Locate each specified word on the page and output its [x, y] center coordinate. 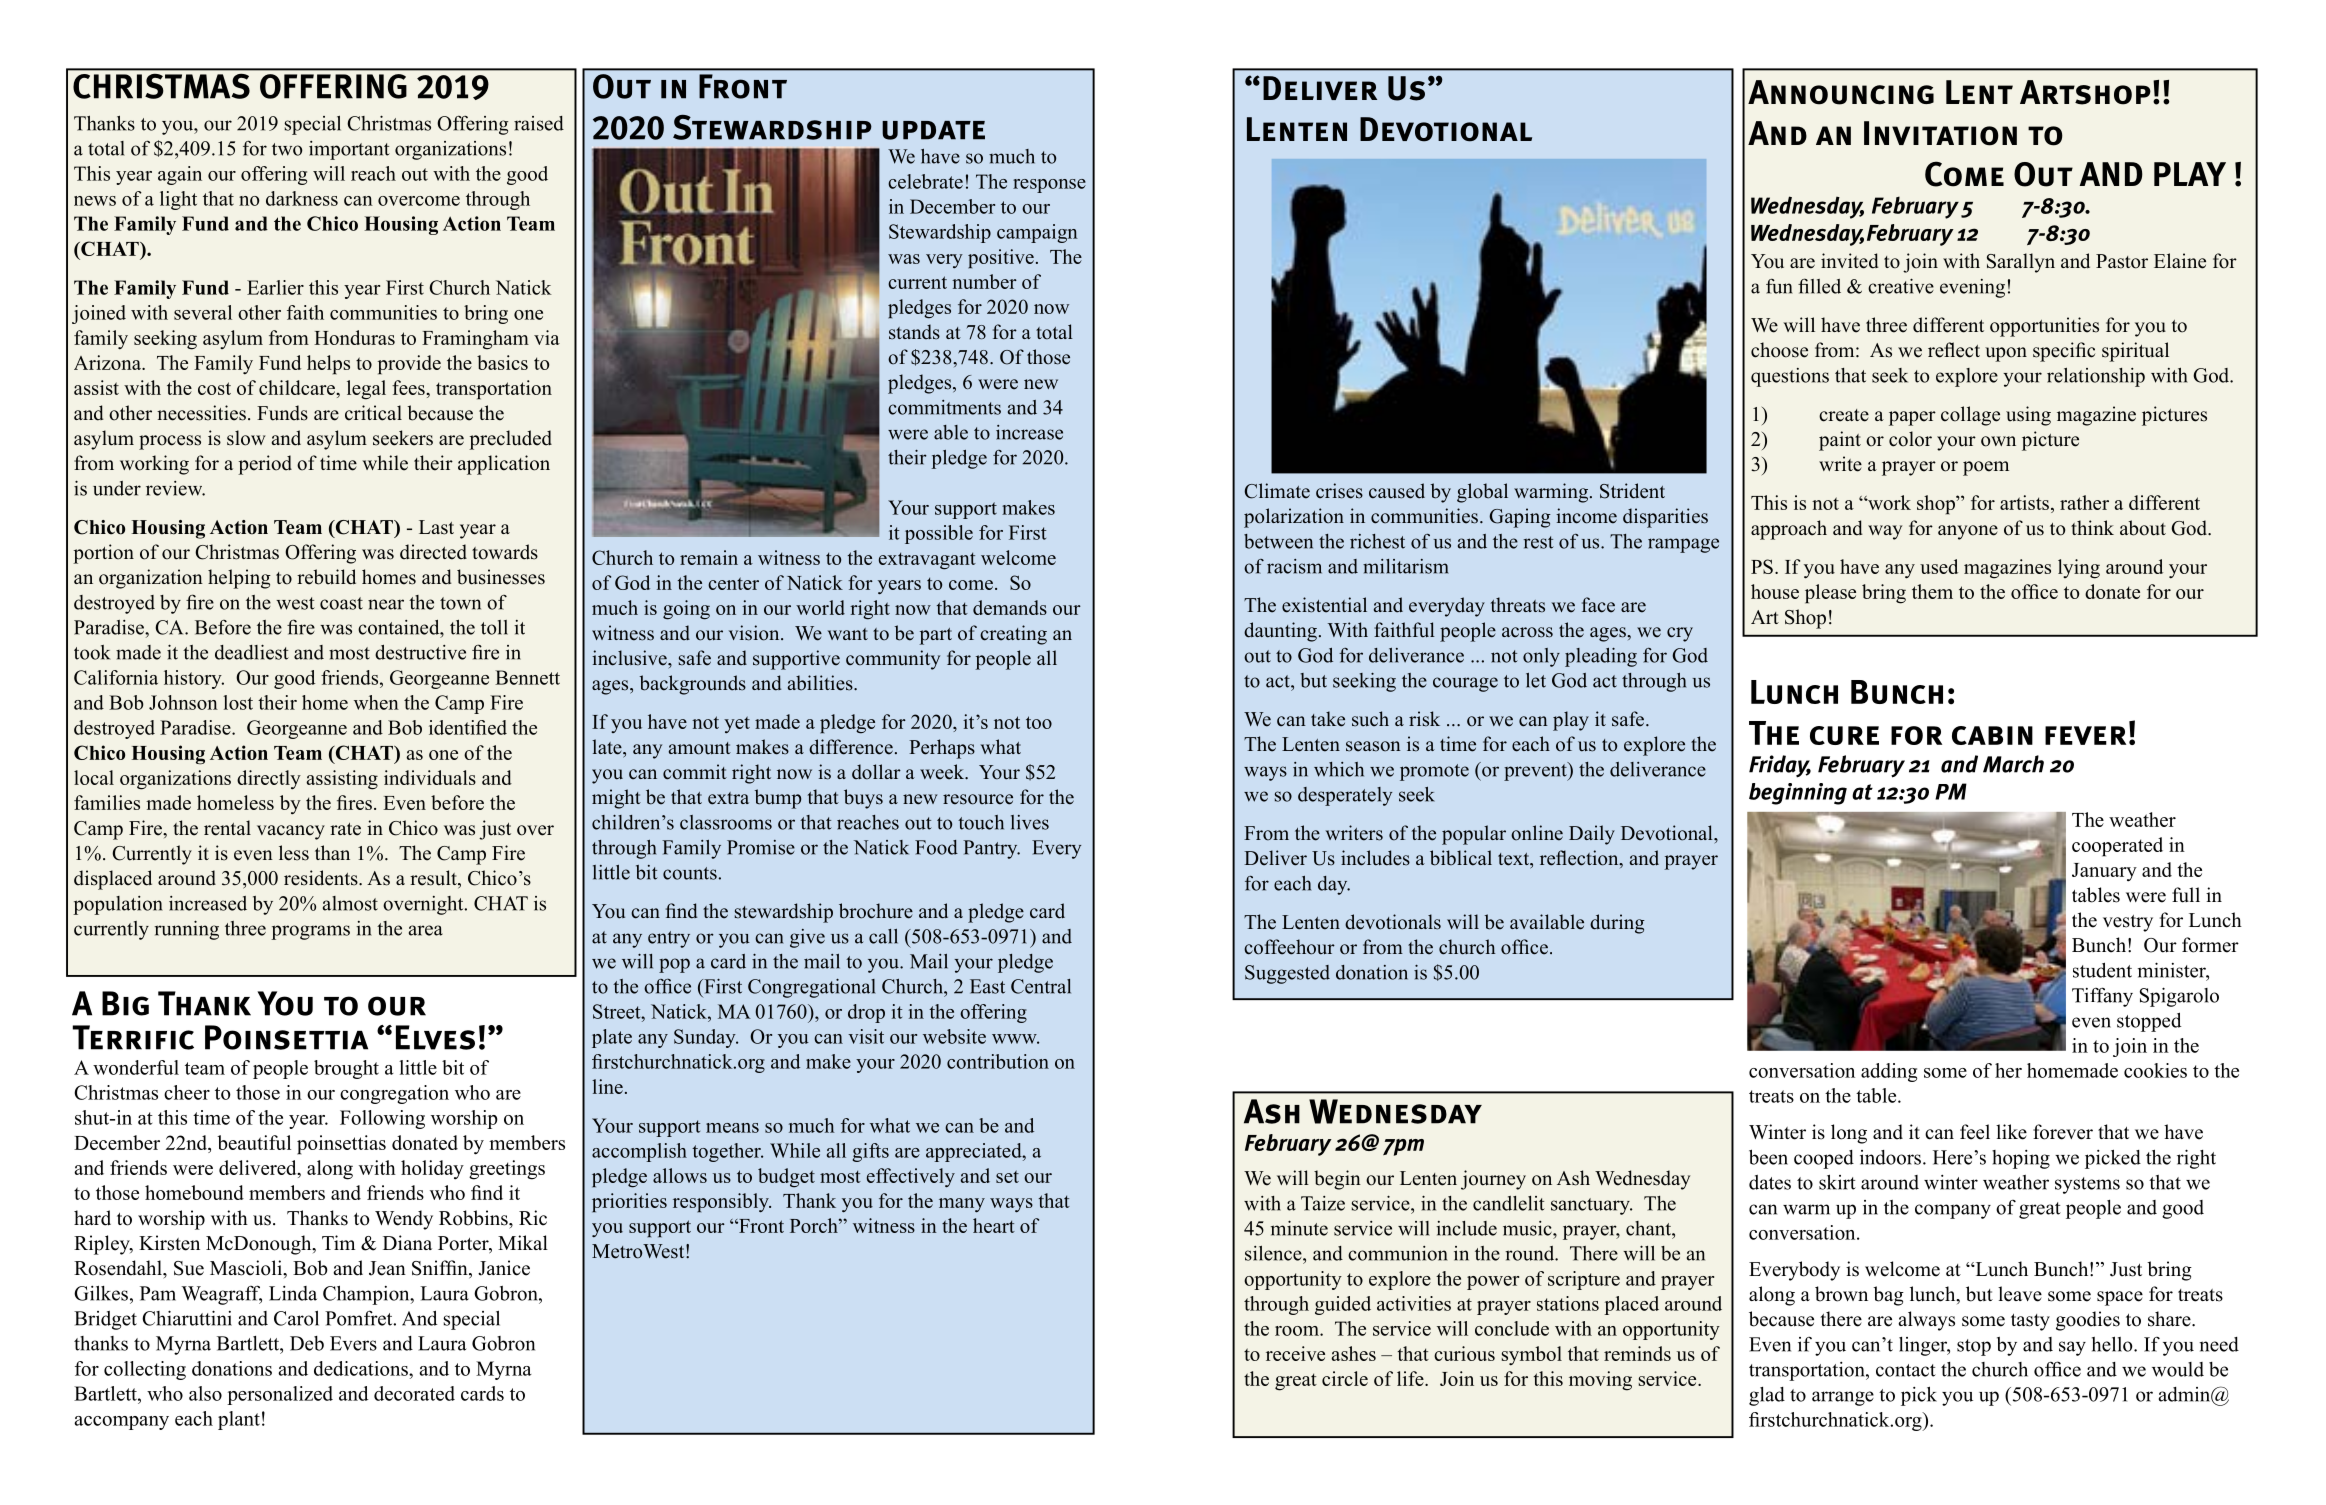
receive [1295, 1353]
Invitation [1940, 133]
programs [310, 932]
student [2102, 970]
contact [1906, 1370]
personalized [280, 1395]
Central [1041, 986]
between [1278, 541]
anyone [1968, 532]
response [1049, 186]
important [349, 150]
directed [433, 552]
